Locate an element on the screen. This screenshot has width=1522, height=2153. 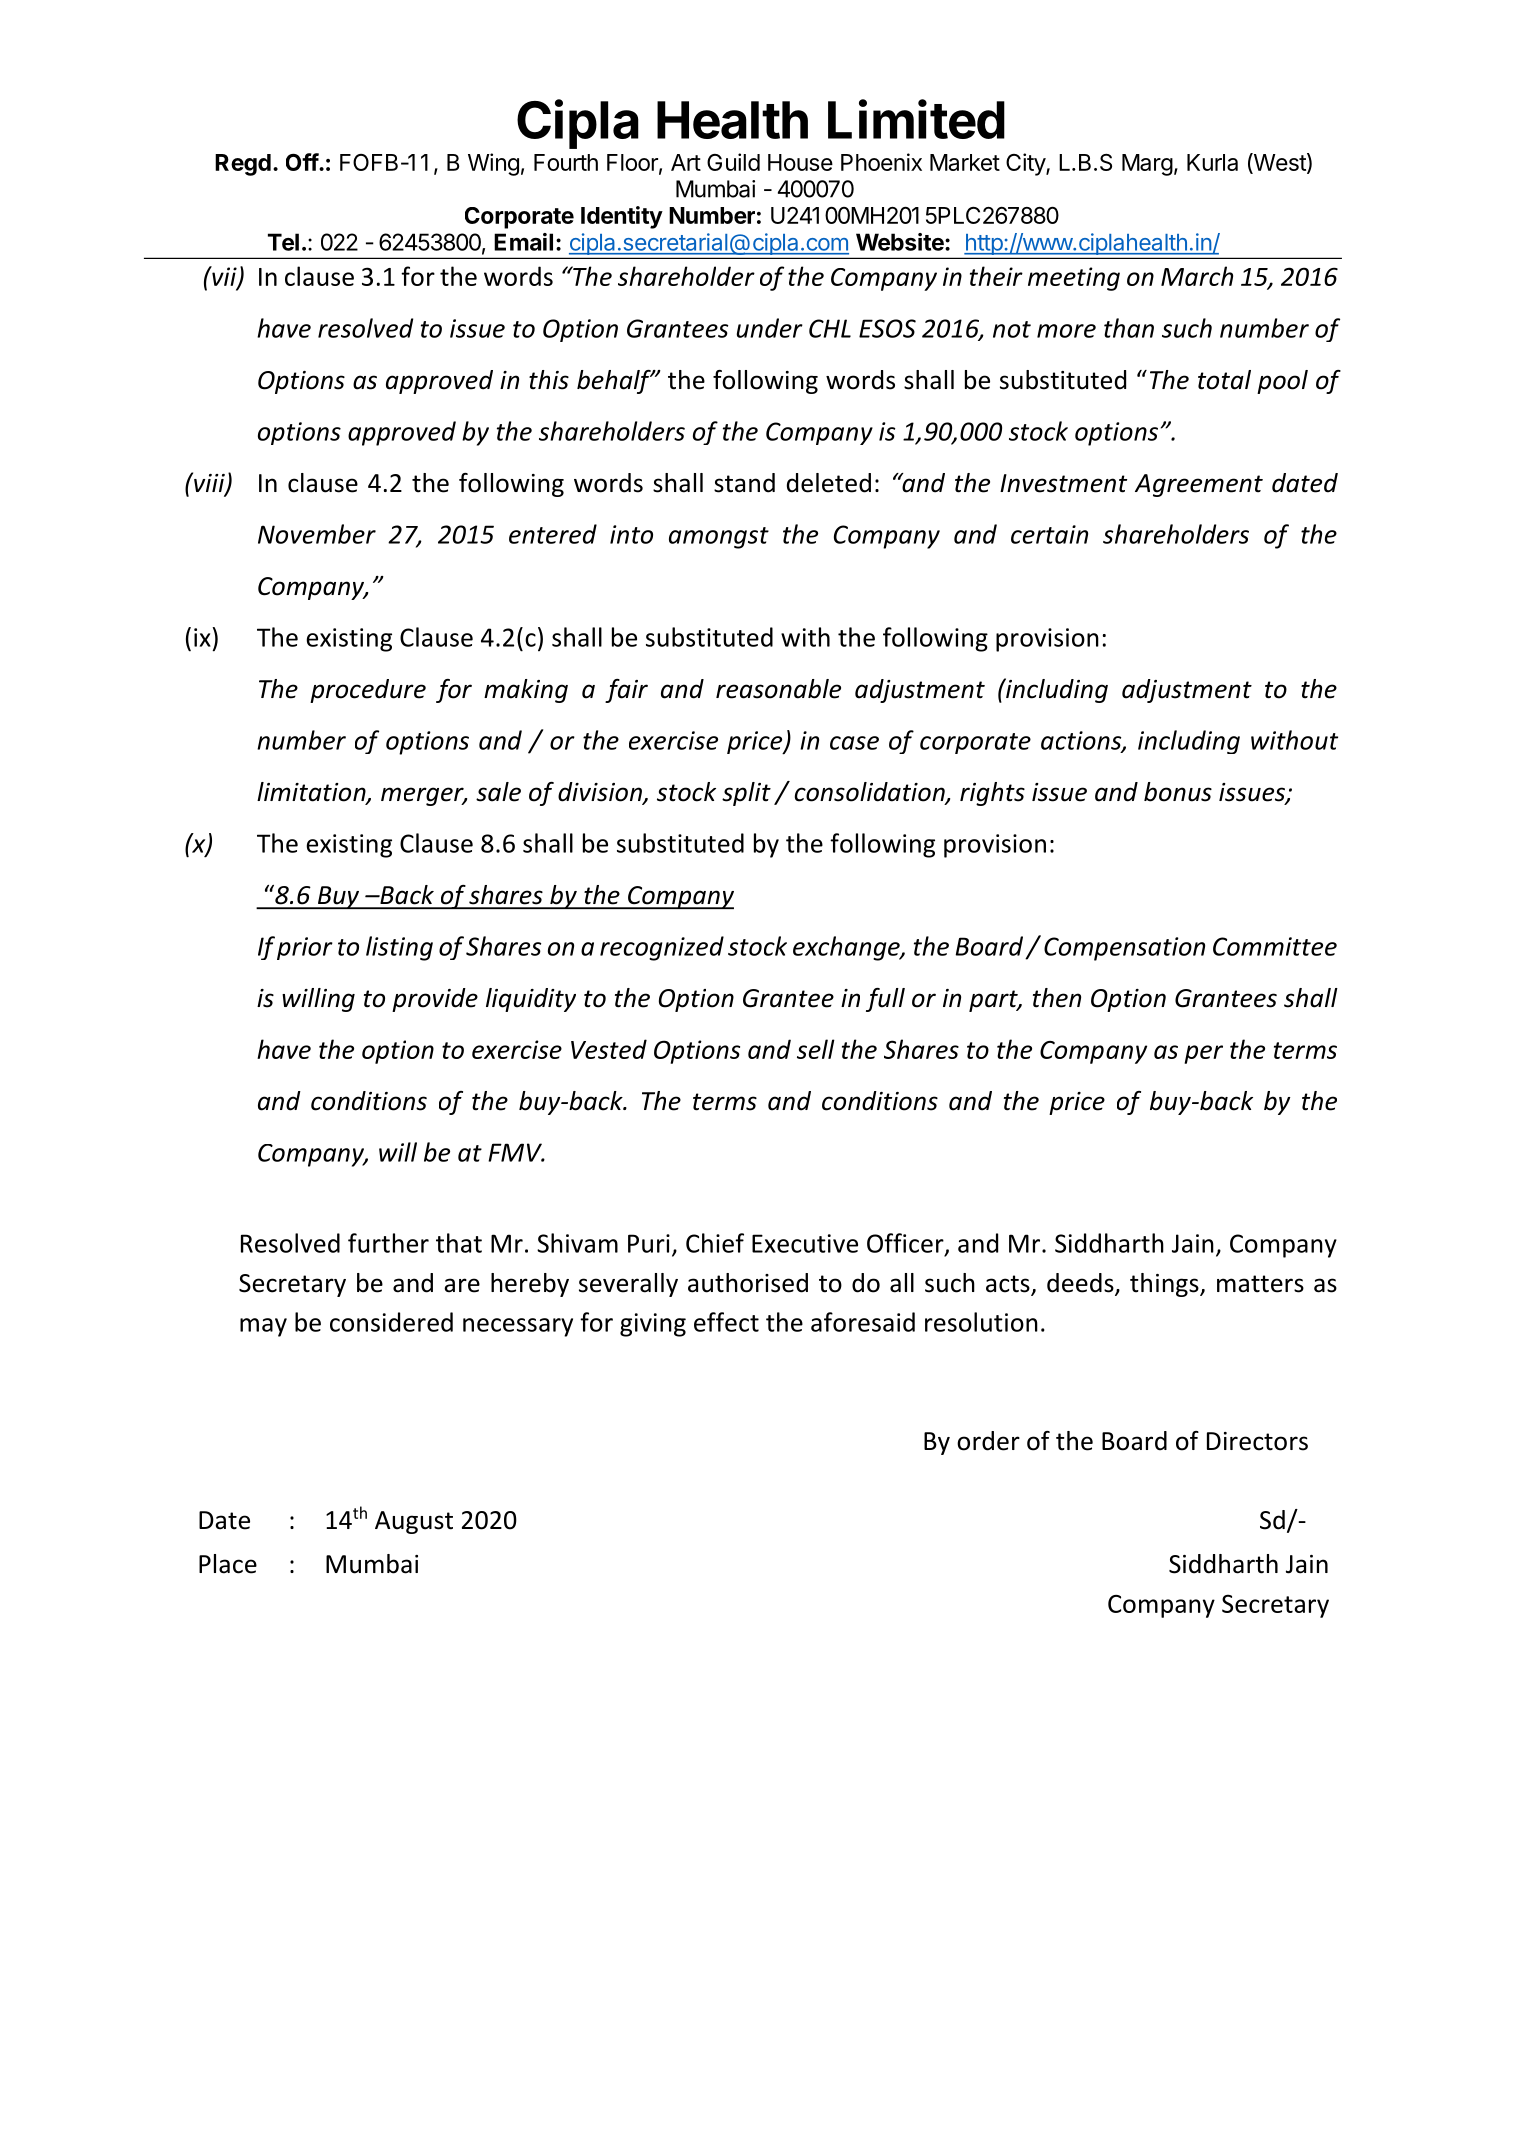
split is located at coordinates (746, 794).
